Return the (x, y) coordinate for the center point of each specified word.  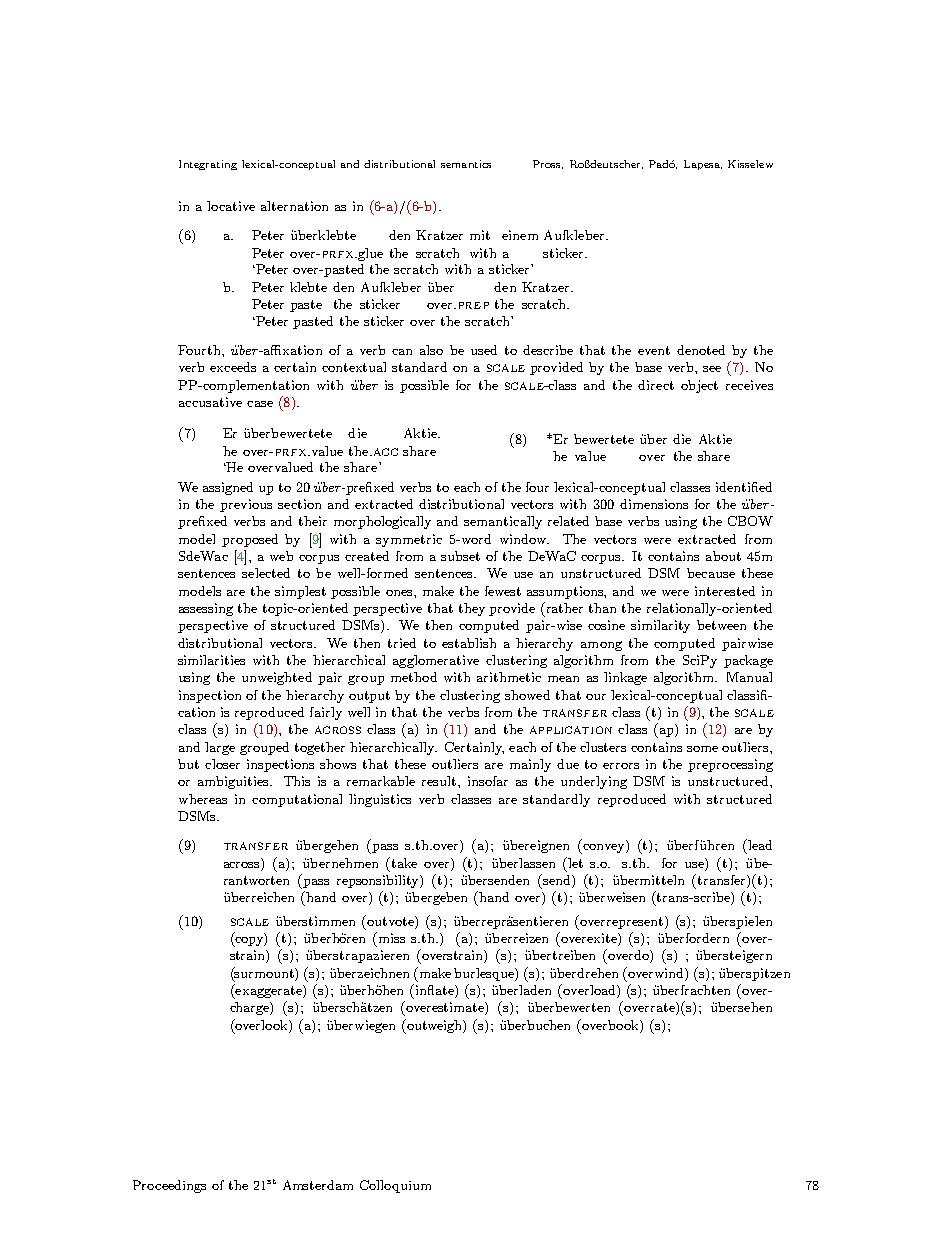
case (260, 404)
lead (759, 844)
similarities (211, 660)
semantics (466, 164)
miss (392, 938)
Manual (749, 677)
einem (520, 235)
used (484, 350)
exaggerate (268, 991)
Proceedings (169, 1186)
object (699, 386)
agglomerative (436, 661)
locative (231, 206)
